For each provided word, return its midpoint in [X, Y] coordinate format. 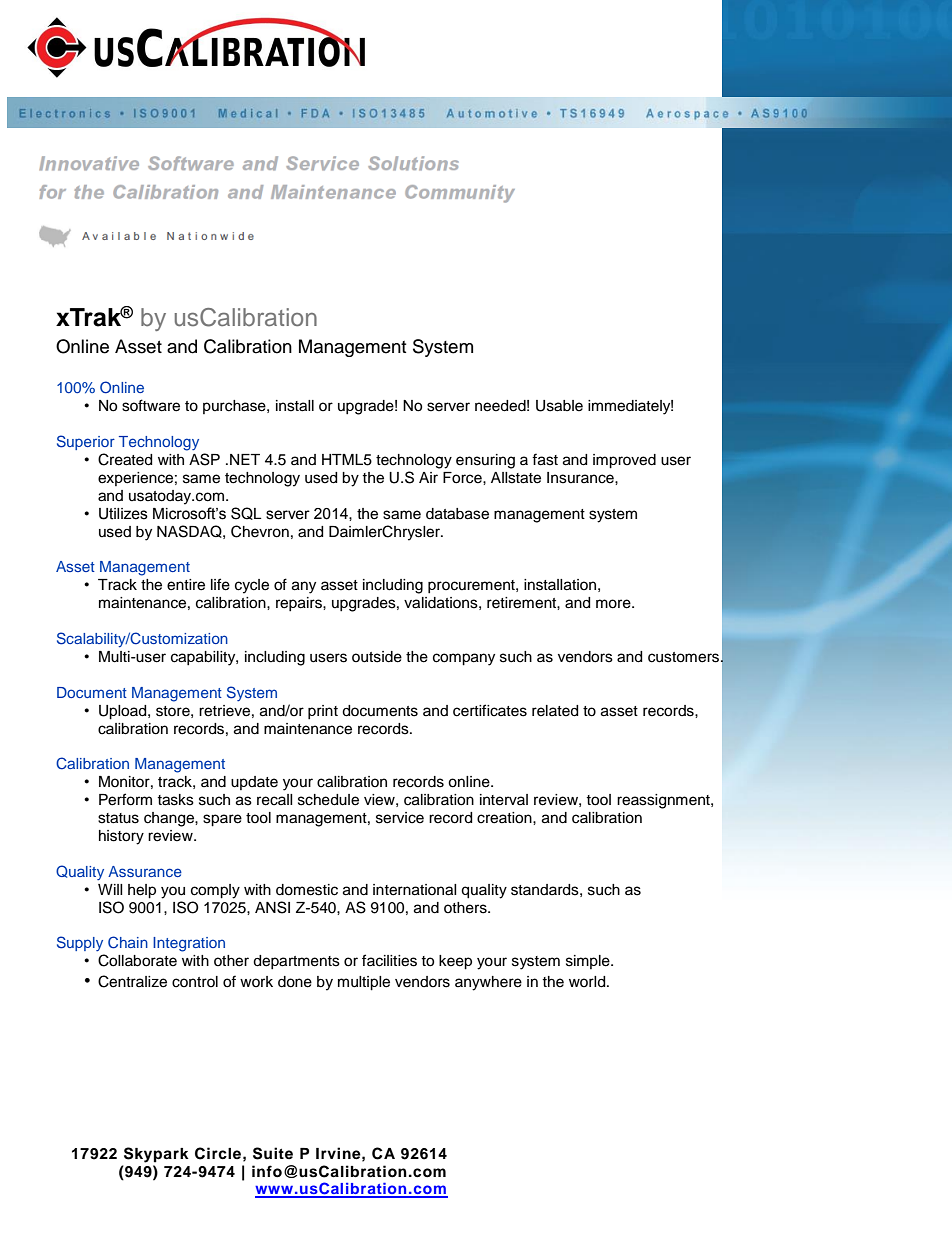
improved [624, 461]
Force [463, 478]
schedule [328, 800]
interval [504, 800]
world [588, 982]
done [295, 982]
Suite [273, 1153]
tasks [175, 800]
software [151, 405]
